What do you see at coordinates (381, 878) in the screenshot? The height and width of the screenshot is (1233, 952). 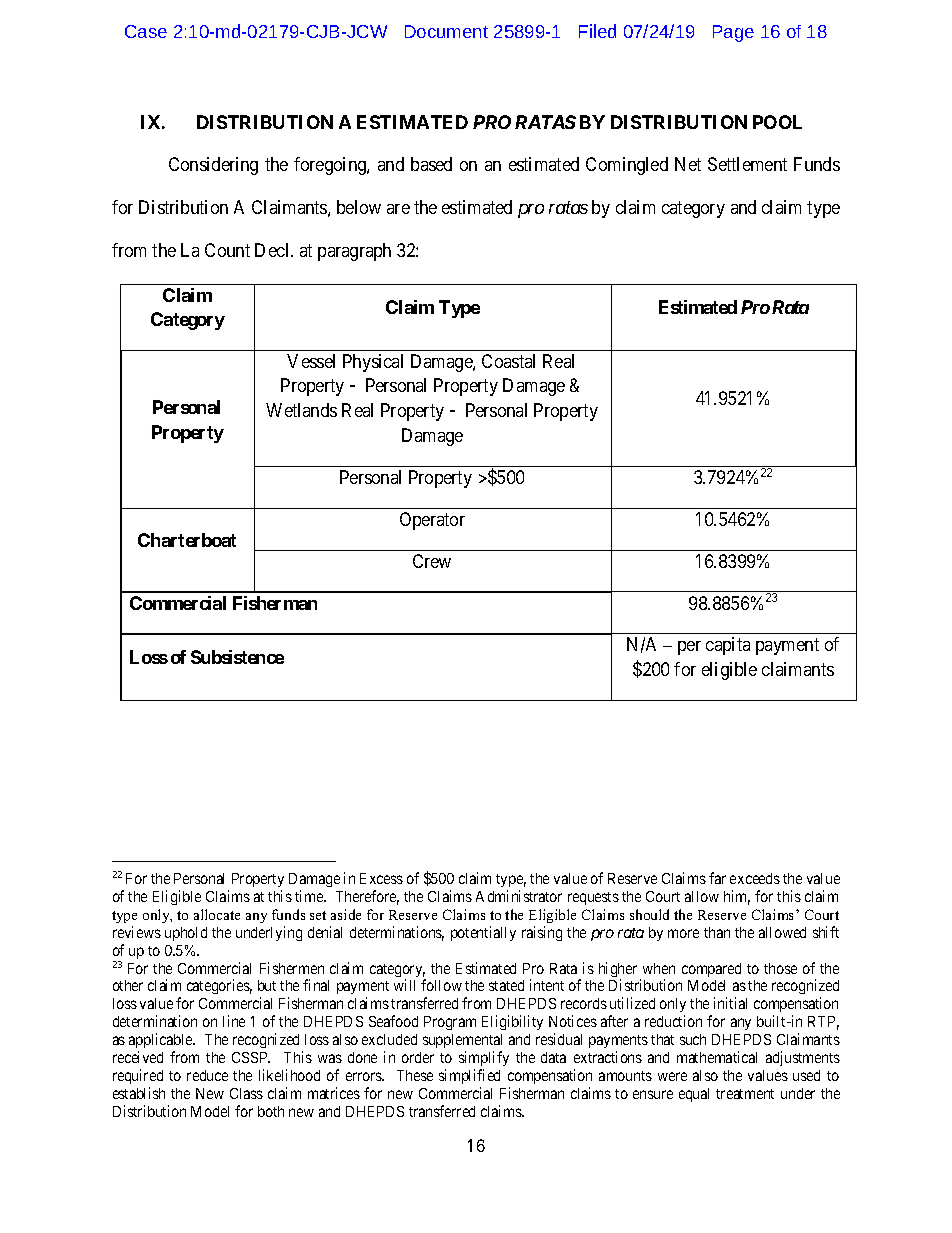 I see `Excess` at bounding box center [381, 878].
